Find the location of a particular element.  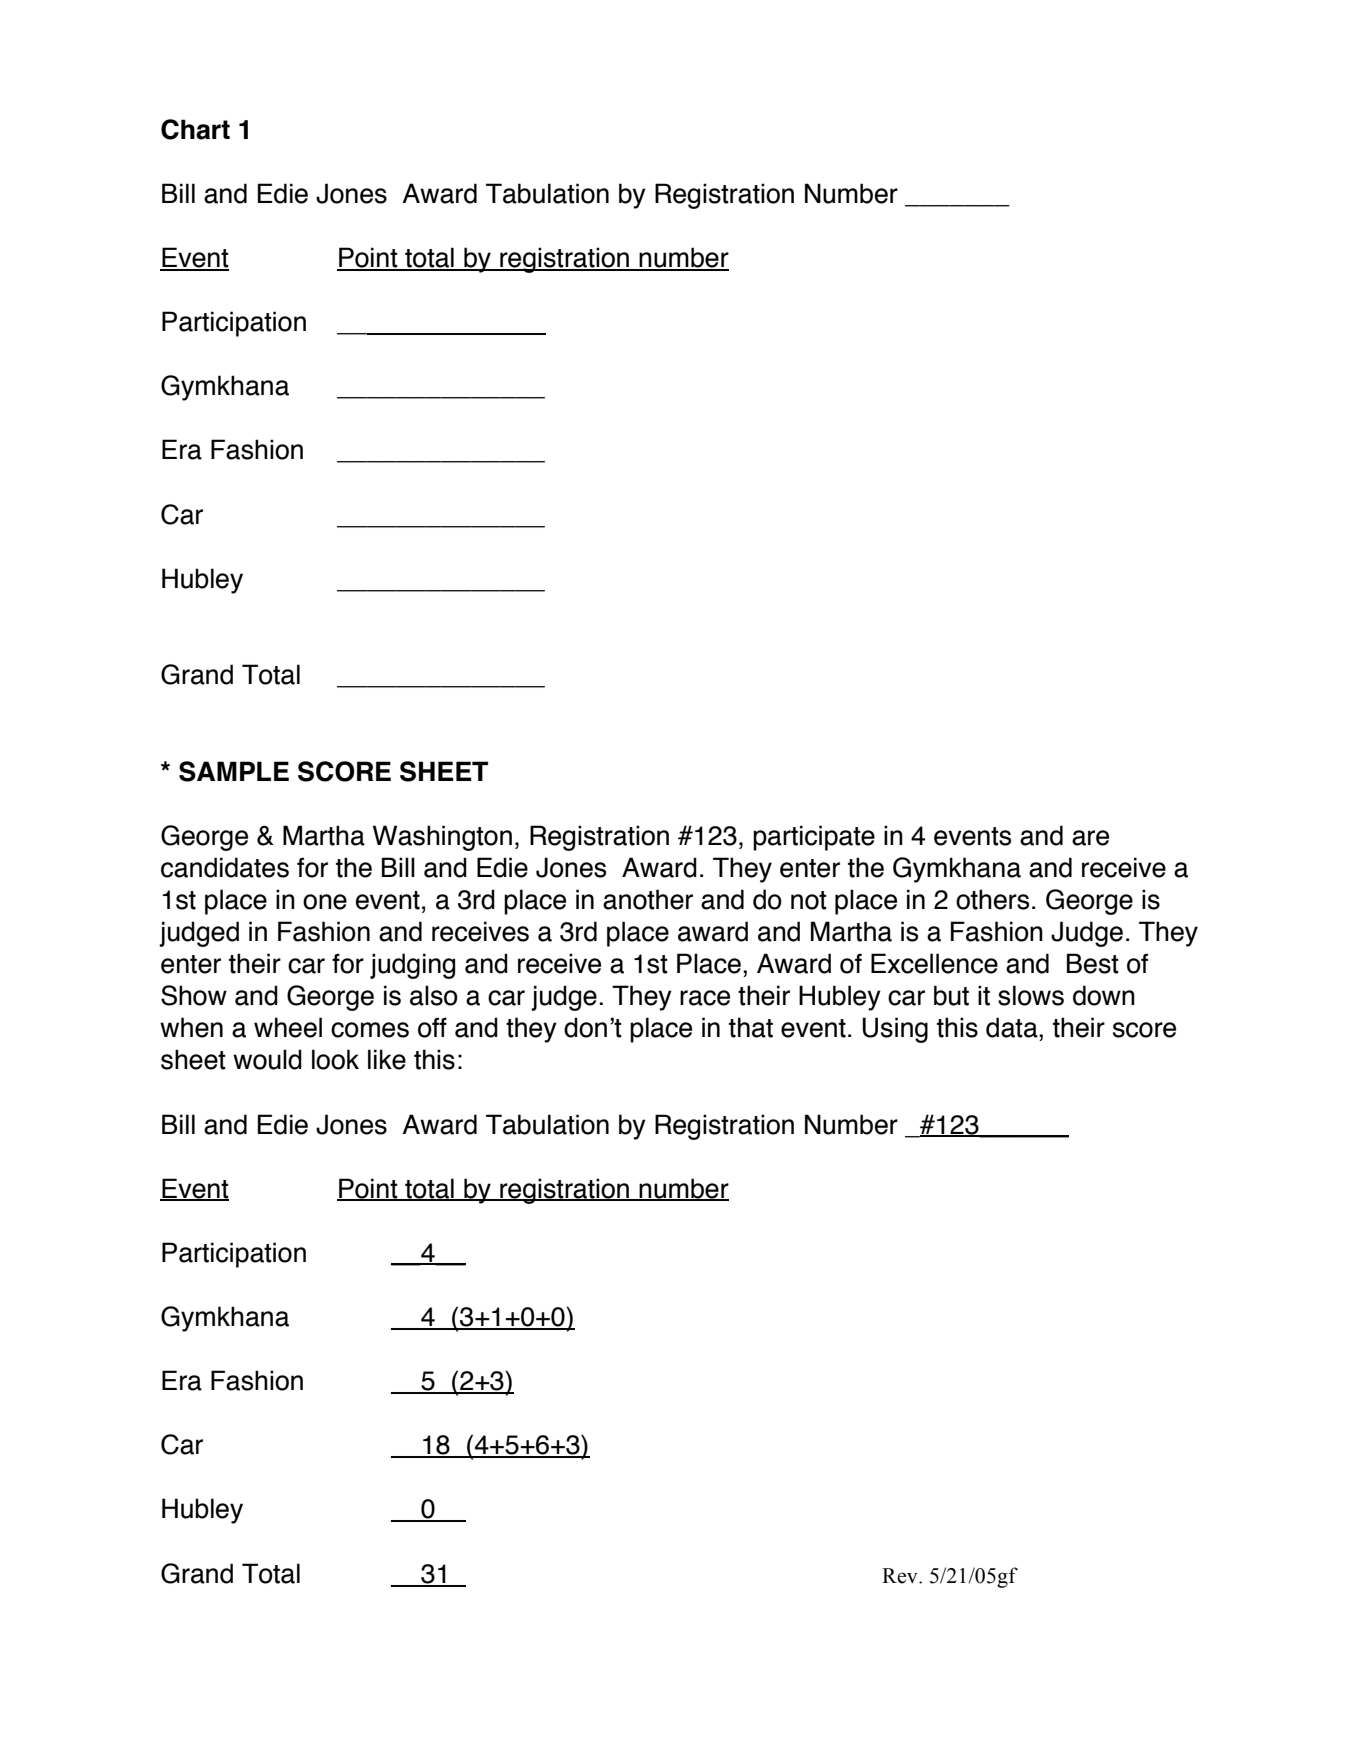

Chart is located at coordinates (195, 129).
